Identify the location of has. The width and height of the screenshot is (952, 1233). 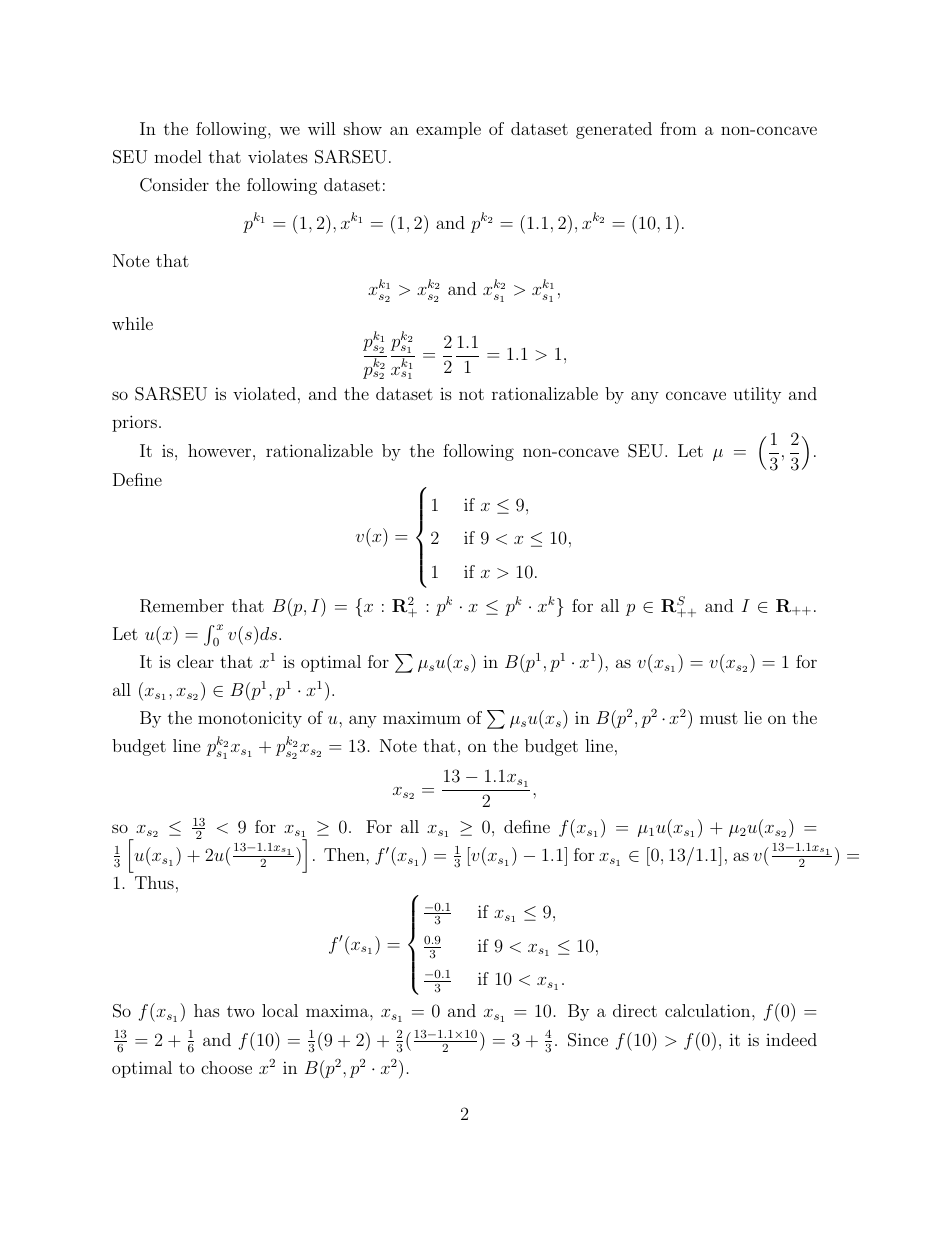
(207, 1010).
